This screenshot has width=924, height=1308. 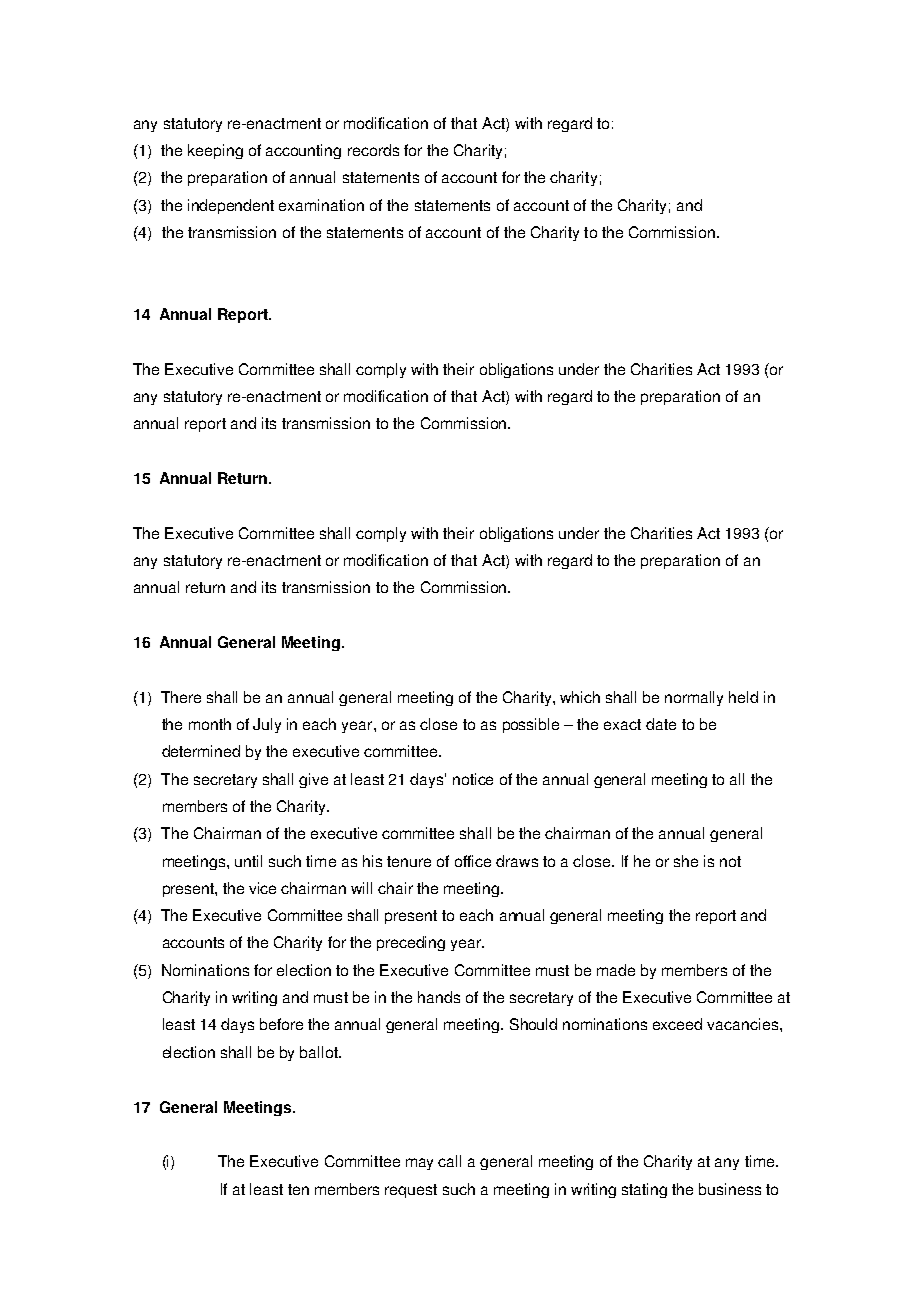 What do you see at coordinates (373, 150) in the screenshot?
I see `records` at bounding box center [373, 150].
